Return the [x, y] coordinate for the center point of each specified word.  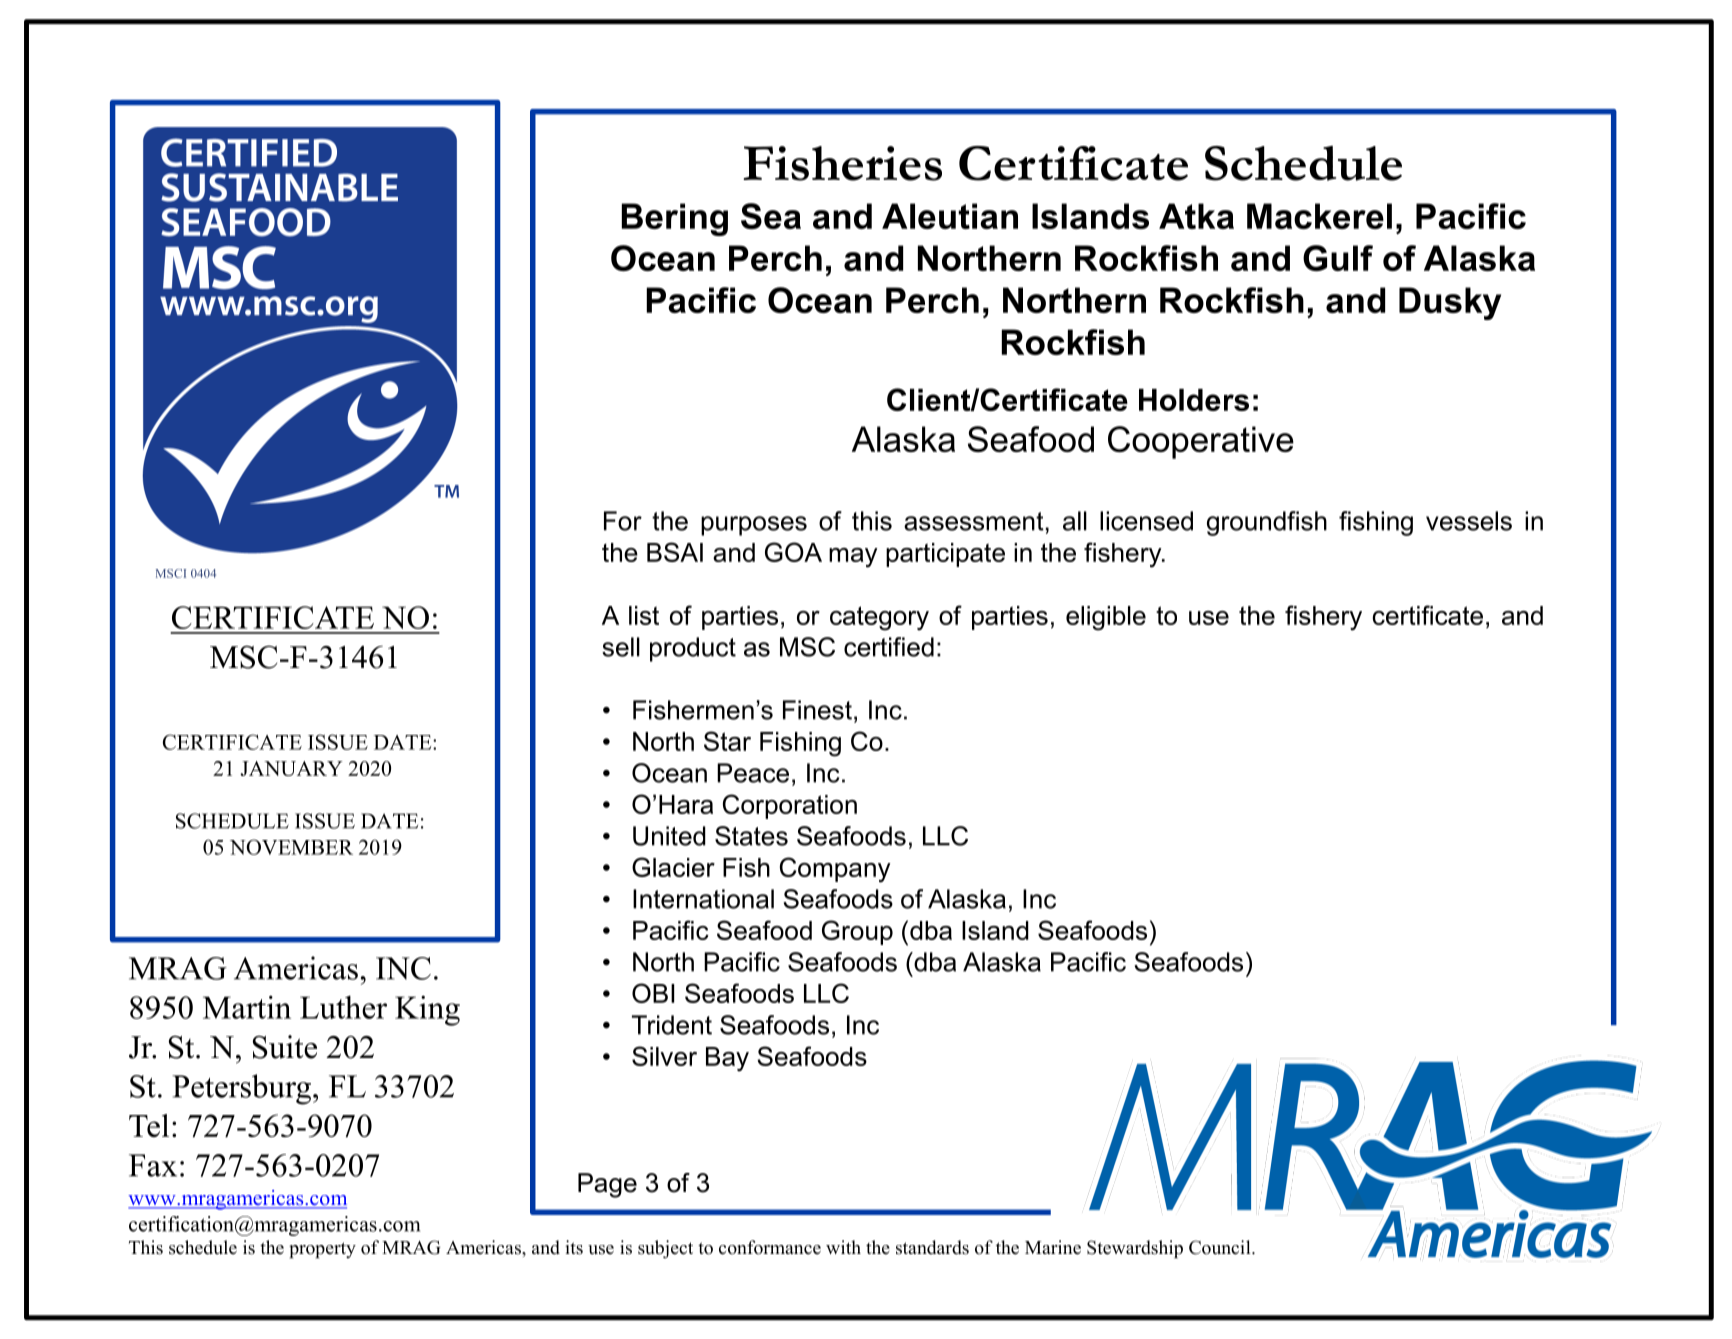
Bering [675, 219]
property [322, 1250]
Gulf [1338, 258]
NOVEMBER [291, 847]
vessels [1469, 521]
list [644, 615]
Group [857, 932]
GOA [793, 552]
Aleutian [950, 216]
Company [835, 870]
